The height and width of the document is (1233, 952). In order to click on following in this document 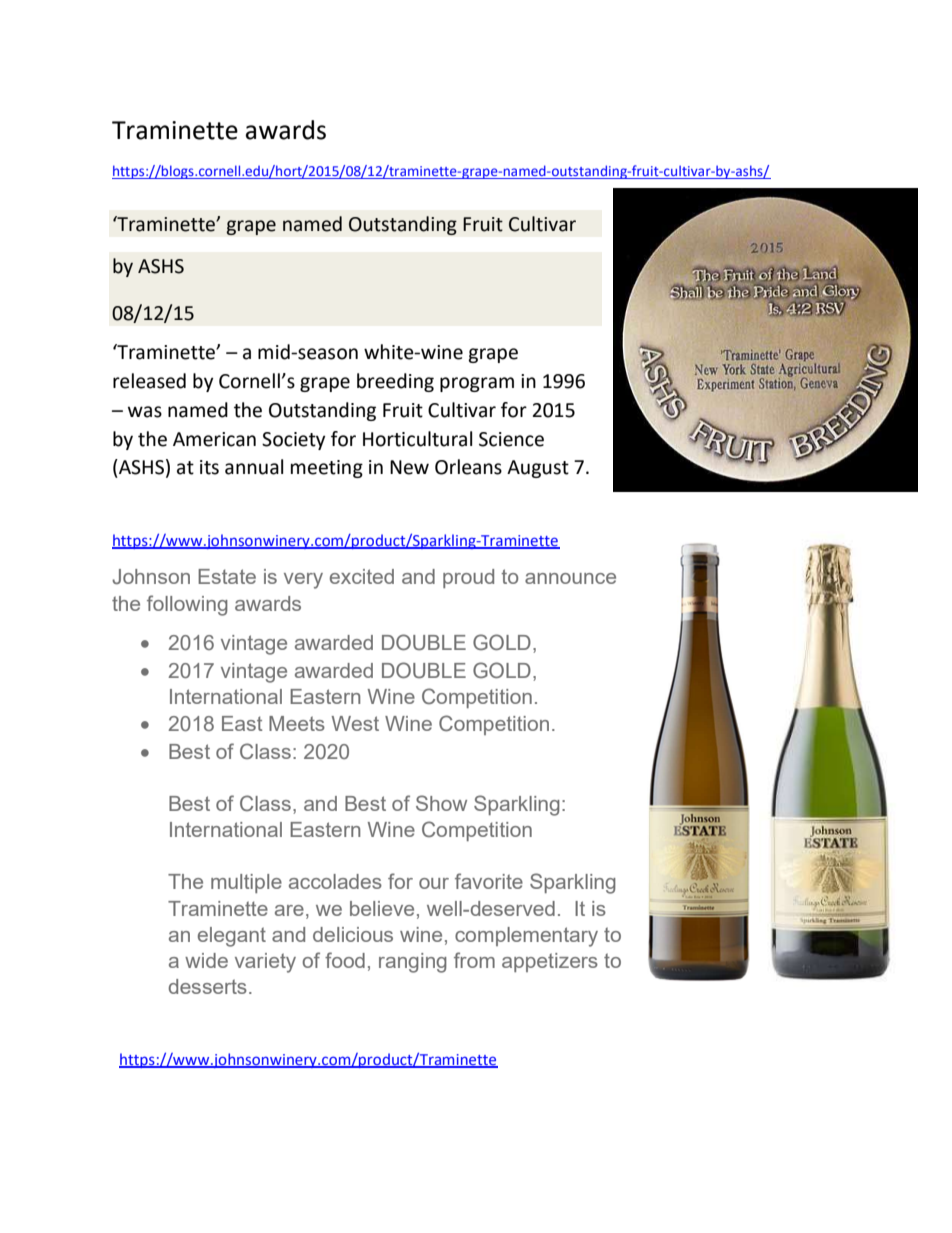, I will do `click(187, 605)`.
